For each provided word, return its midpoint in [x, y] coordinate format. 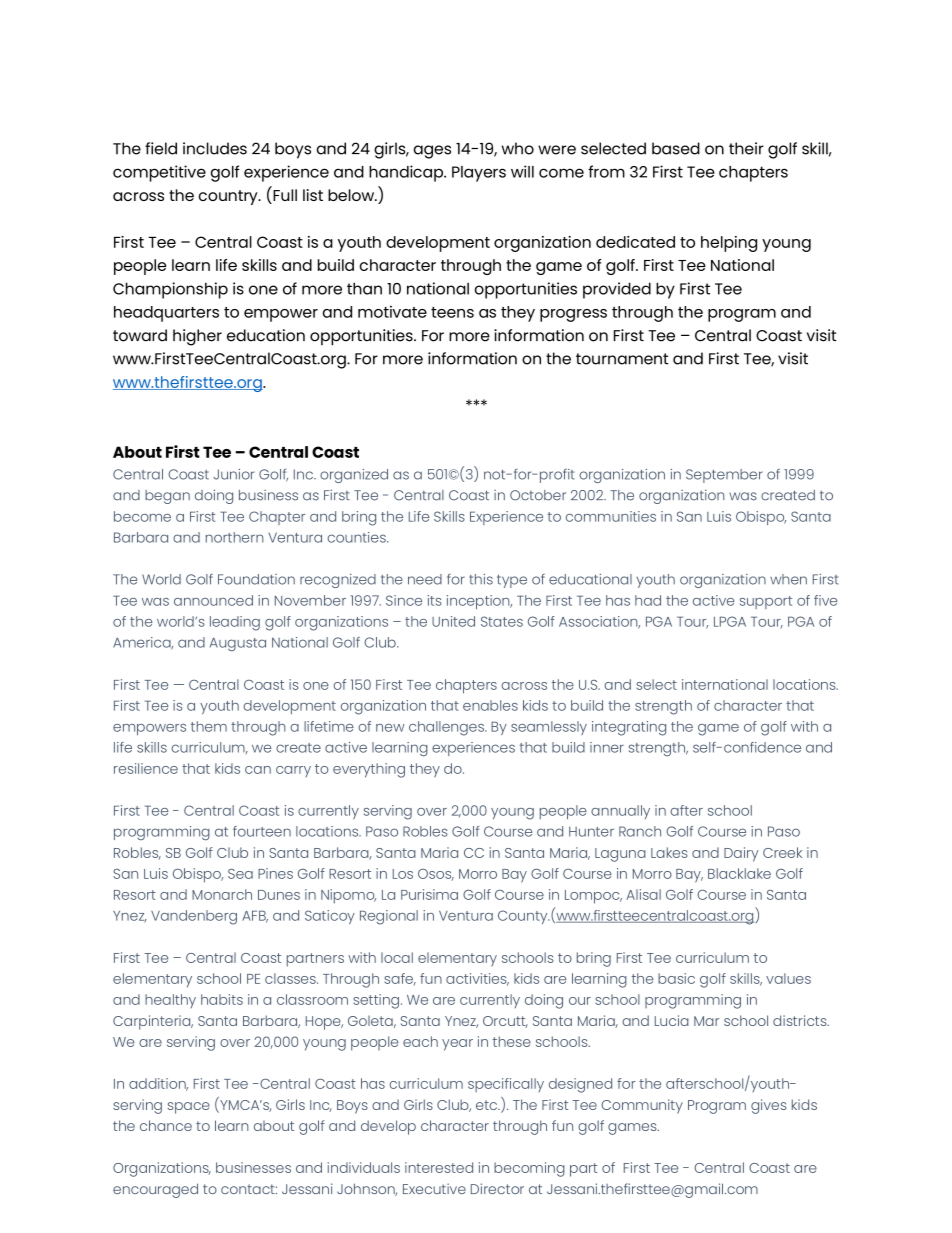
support [766, 602]
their [746, 148]
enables [490, 705]
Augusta [238, 644]
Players [479, 174]
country [229, 197]
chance [166, 1125]
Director [497, 1188]
